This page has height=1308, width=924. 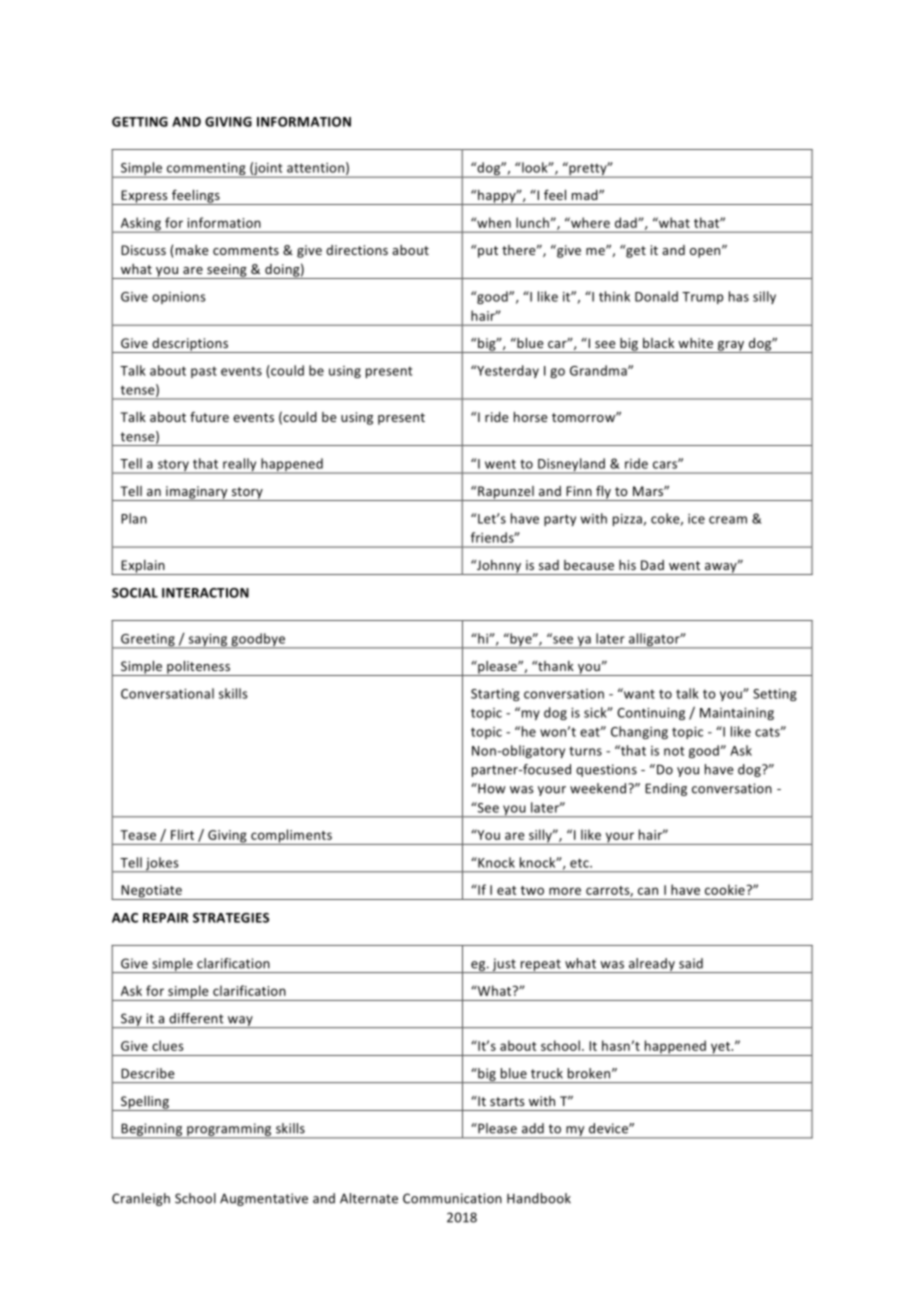 I want to click on politeness, so click(x=199, y=668).
